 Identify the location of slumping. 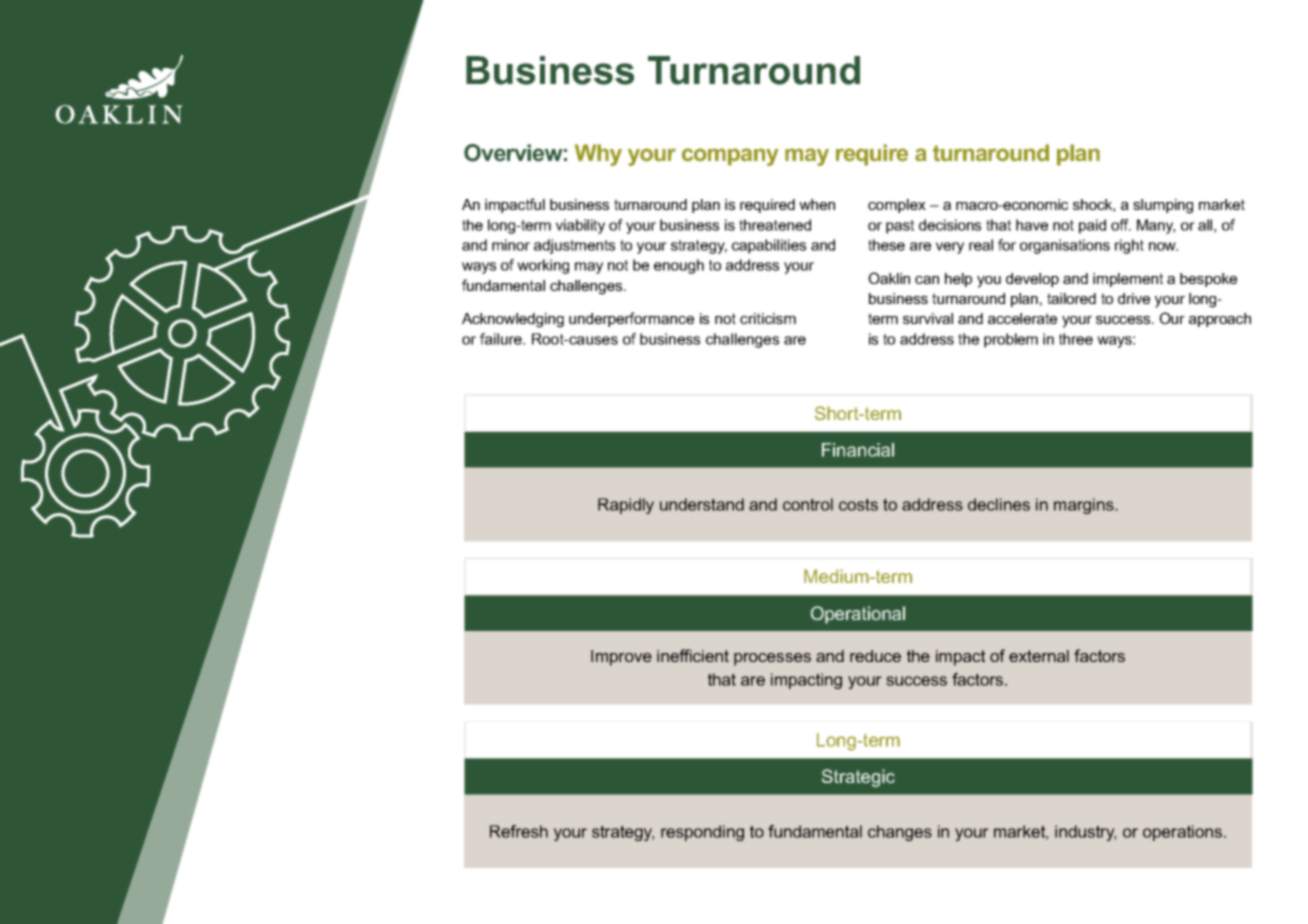
(1163, 206).
